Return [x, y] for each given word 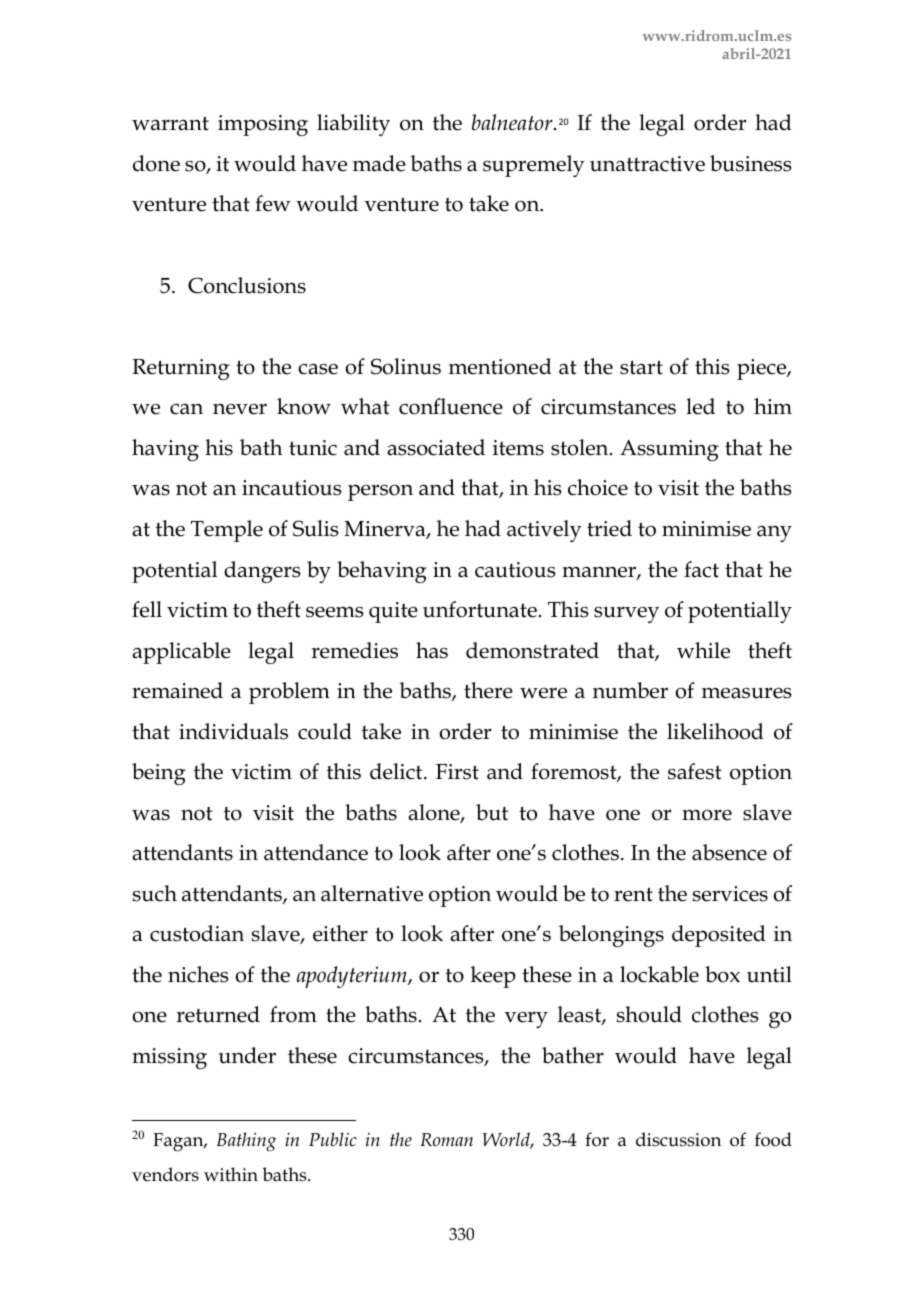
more [707, 815]
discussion [678, 1139]
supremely [534, 166]
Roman [446, 1140]
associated [436, 447]
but [492, 812]
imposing [263, 125]
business [751, 163]
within [231, 1174]
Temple [227, 531]
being [159, 774]
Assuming [669, 450]
